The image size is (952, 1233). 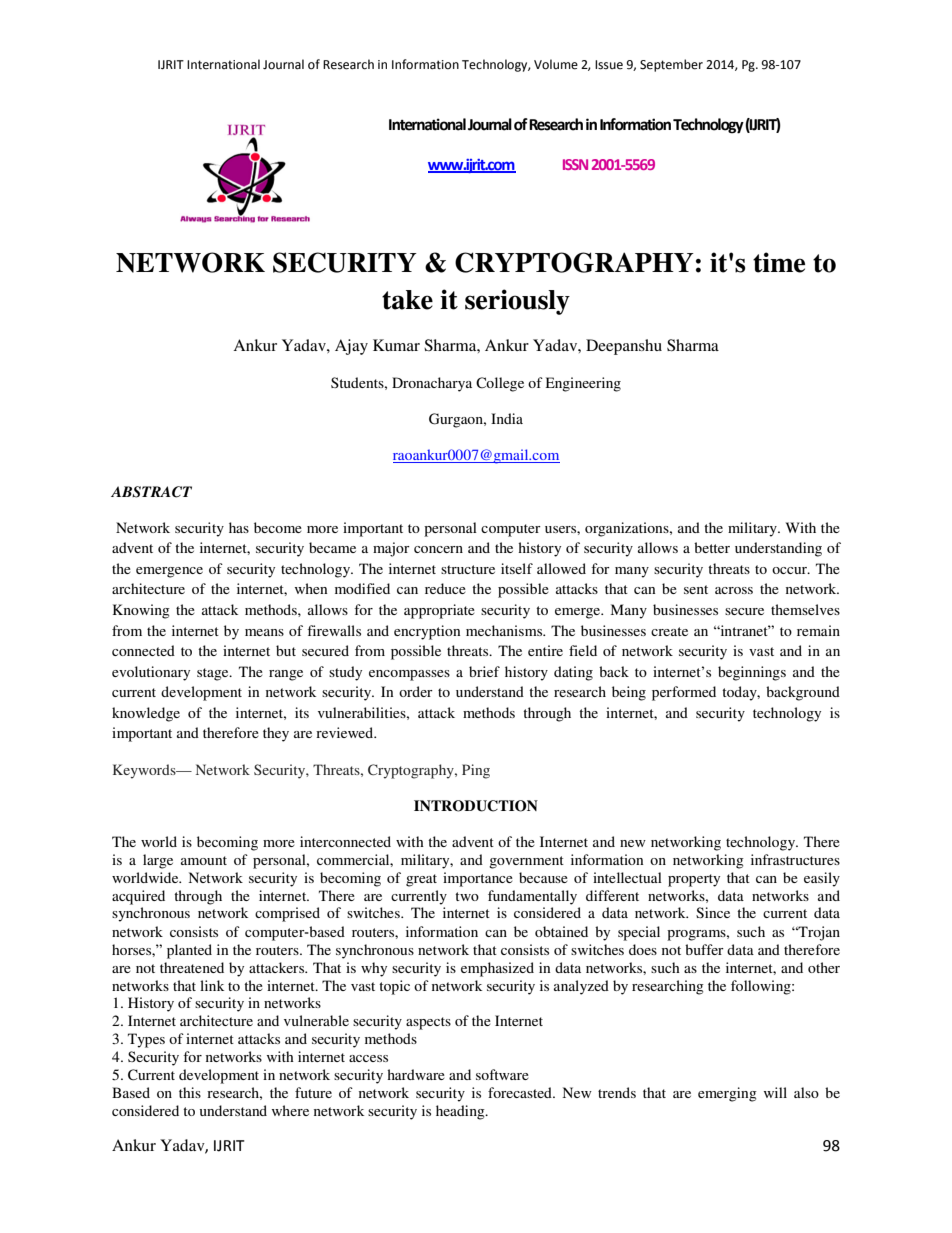 What do you see at coordinates (556, 64) in the screenshot?
I see `Volume` at bounding box center [556, 64].
